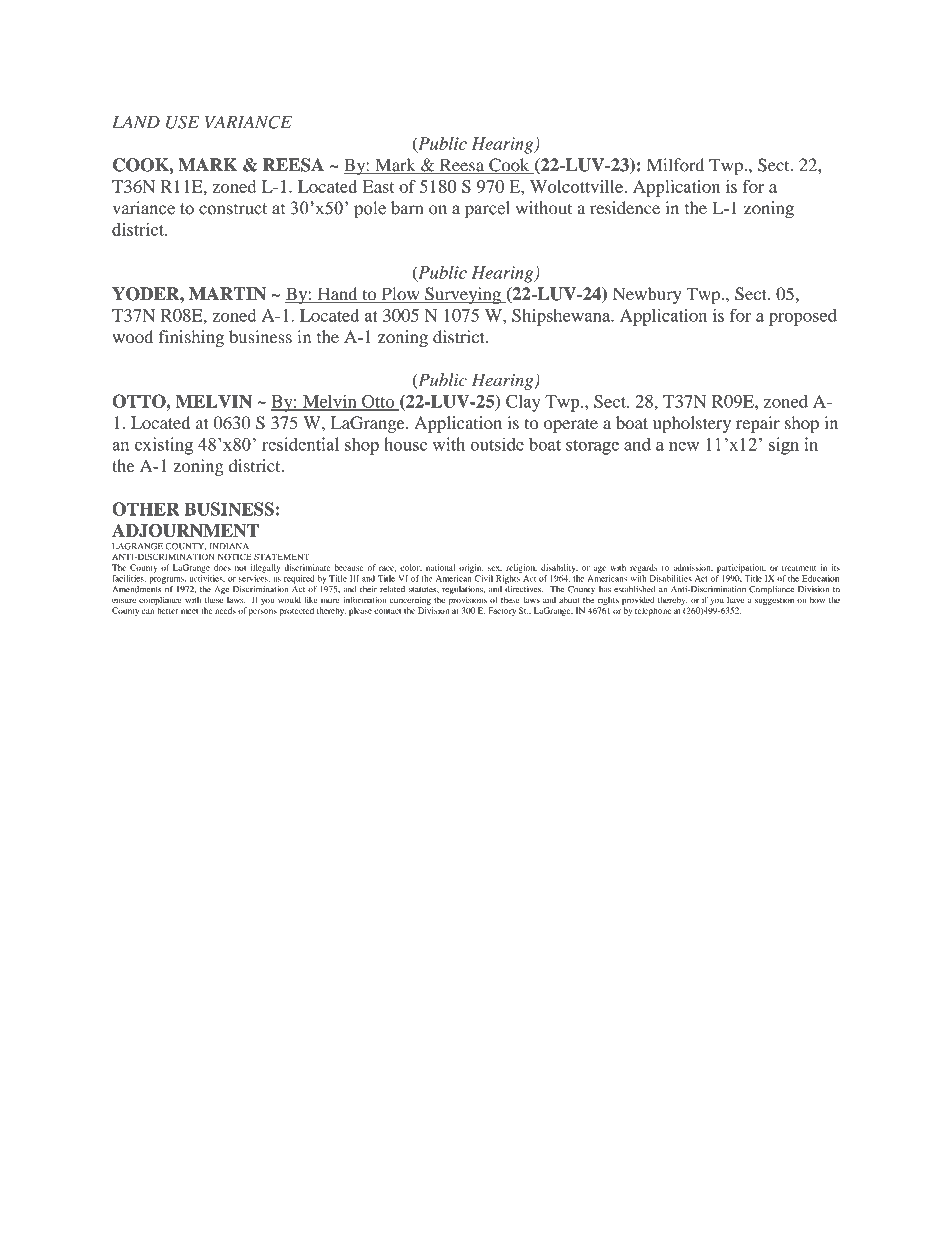 The width and height of the image is (952, 1233). What do you see at coordinates (225, 610) in the image?
I see `needs` at bounding box center [225, 610].
